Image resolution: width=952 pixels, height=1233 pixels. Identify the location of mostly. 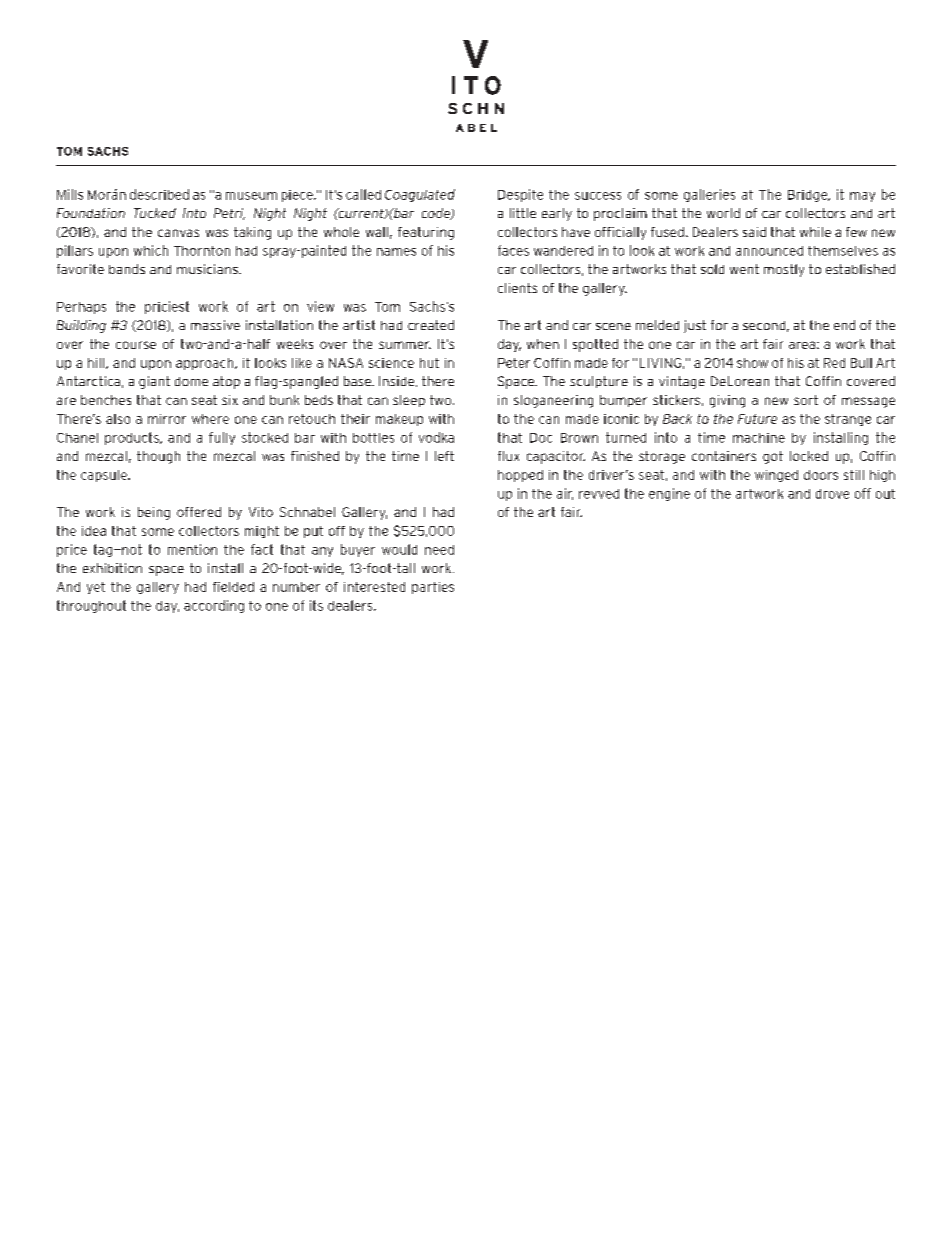
(784, 270).
